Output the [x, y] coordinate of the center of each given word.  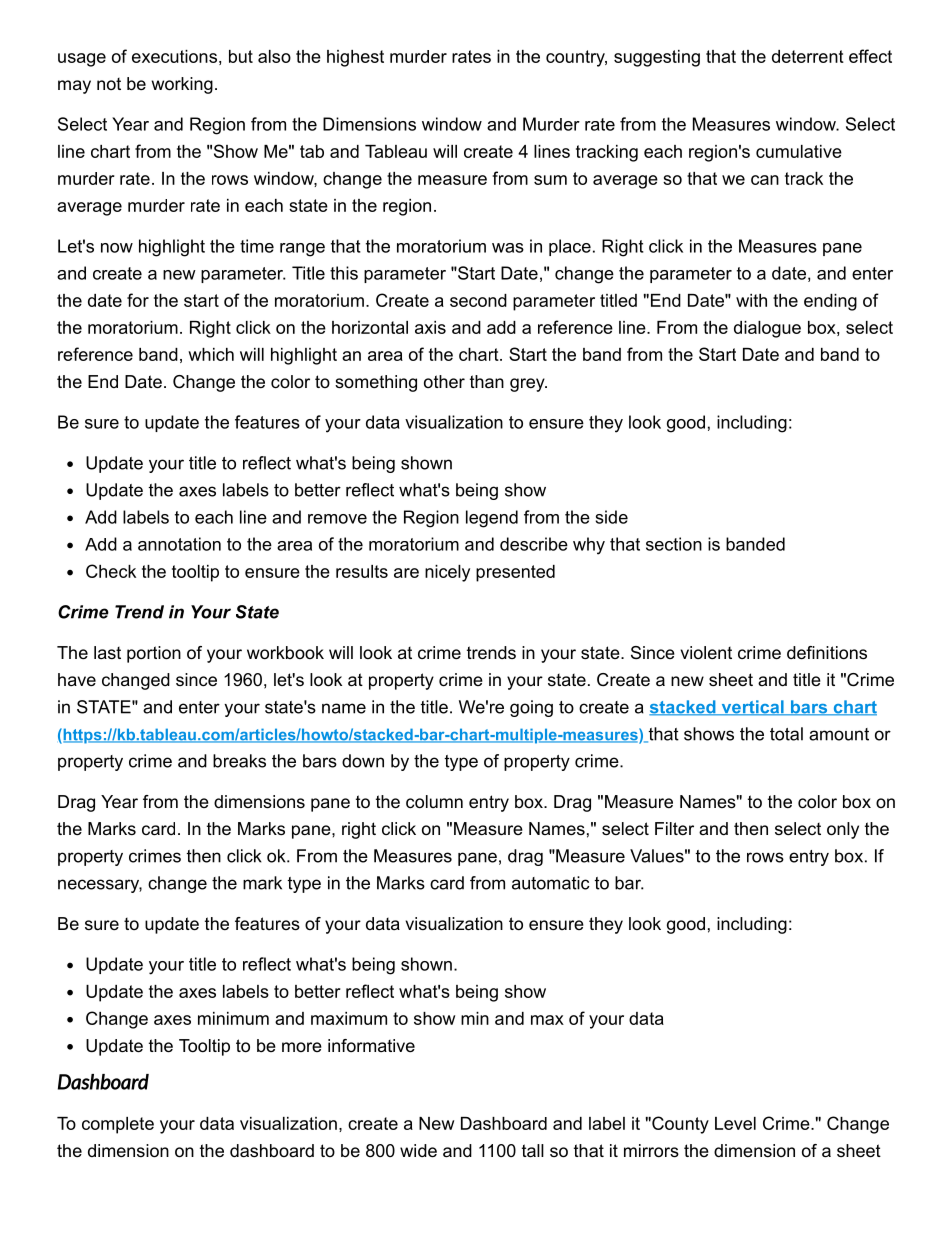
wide [418, 1151]
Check [111, 571]
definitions [827, 653]
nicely [447, 573]
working [182, 85]
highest [355, 58]
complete [118, 1125]
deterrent [808, 56]
